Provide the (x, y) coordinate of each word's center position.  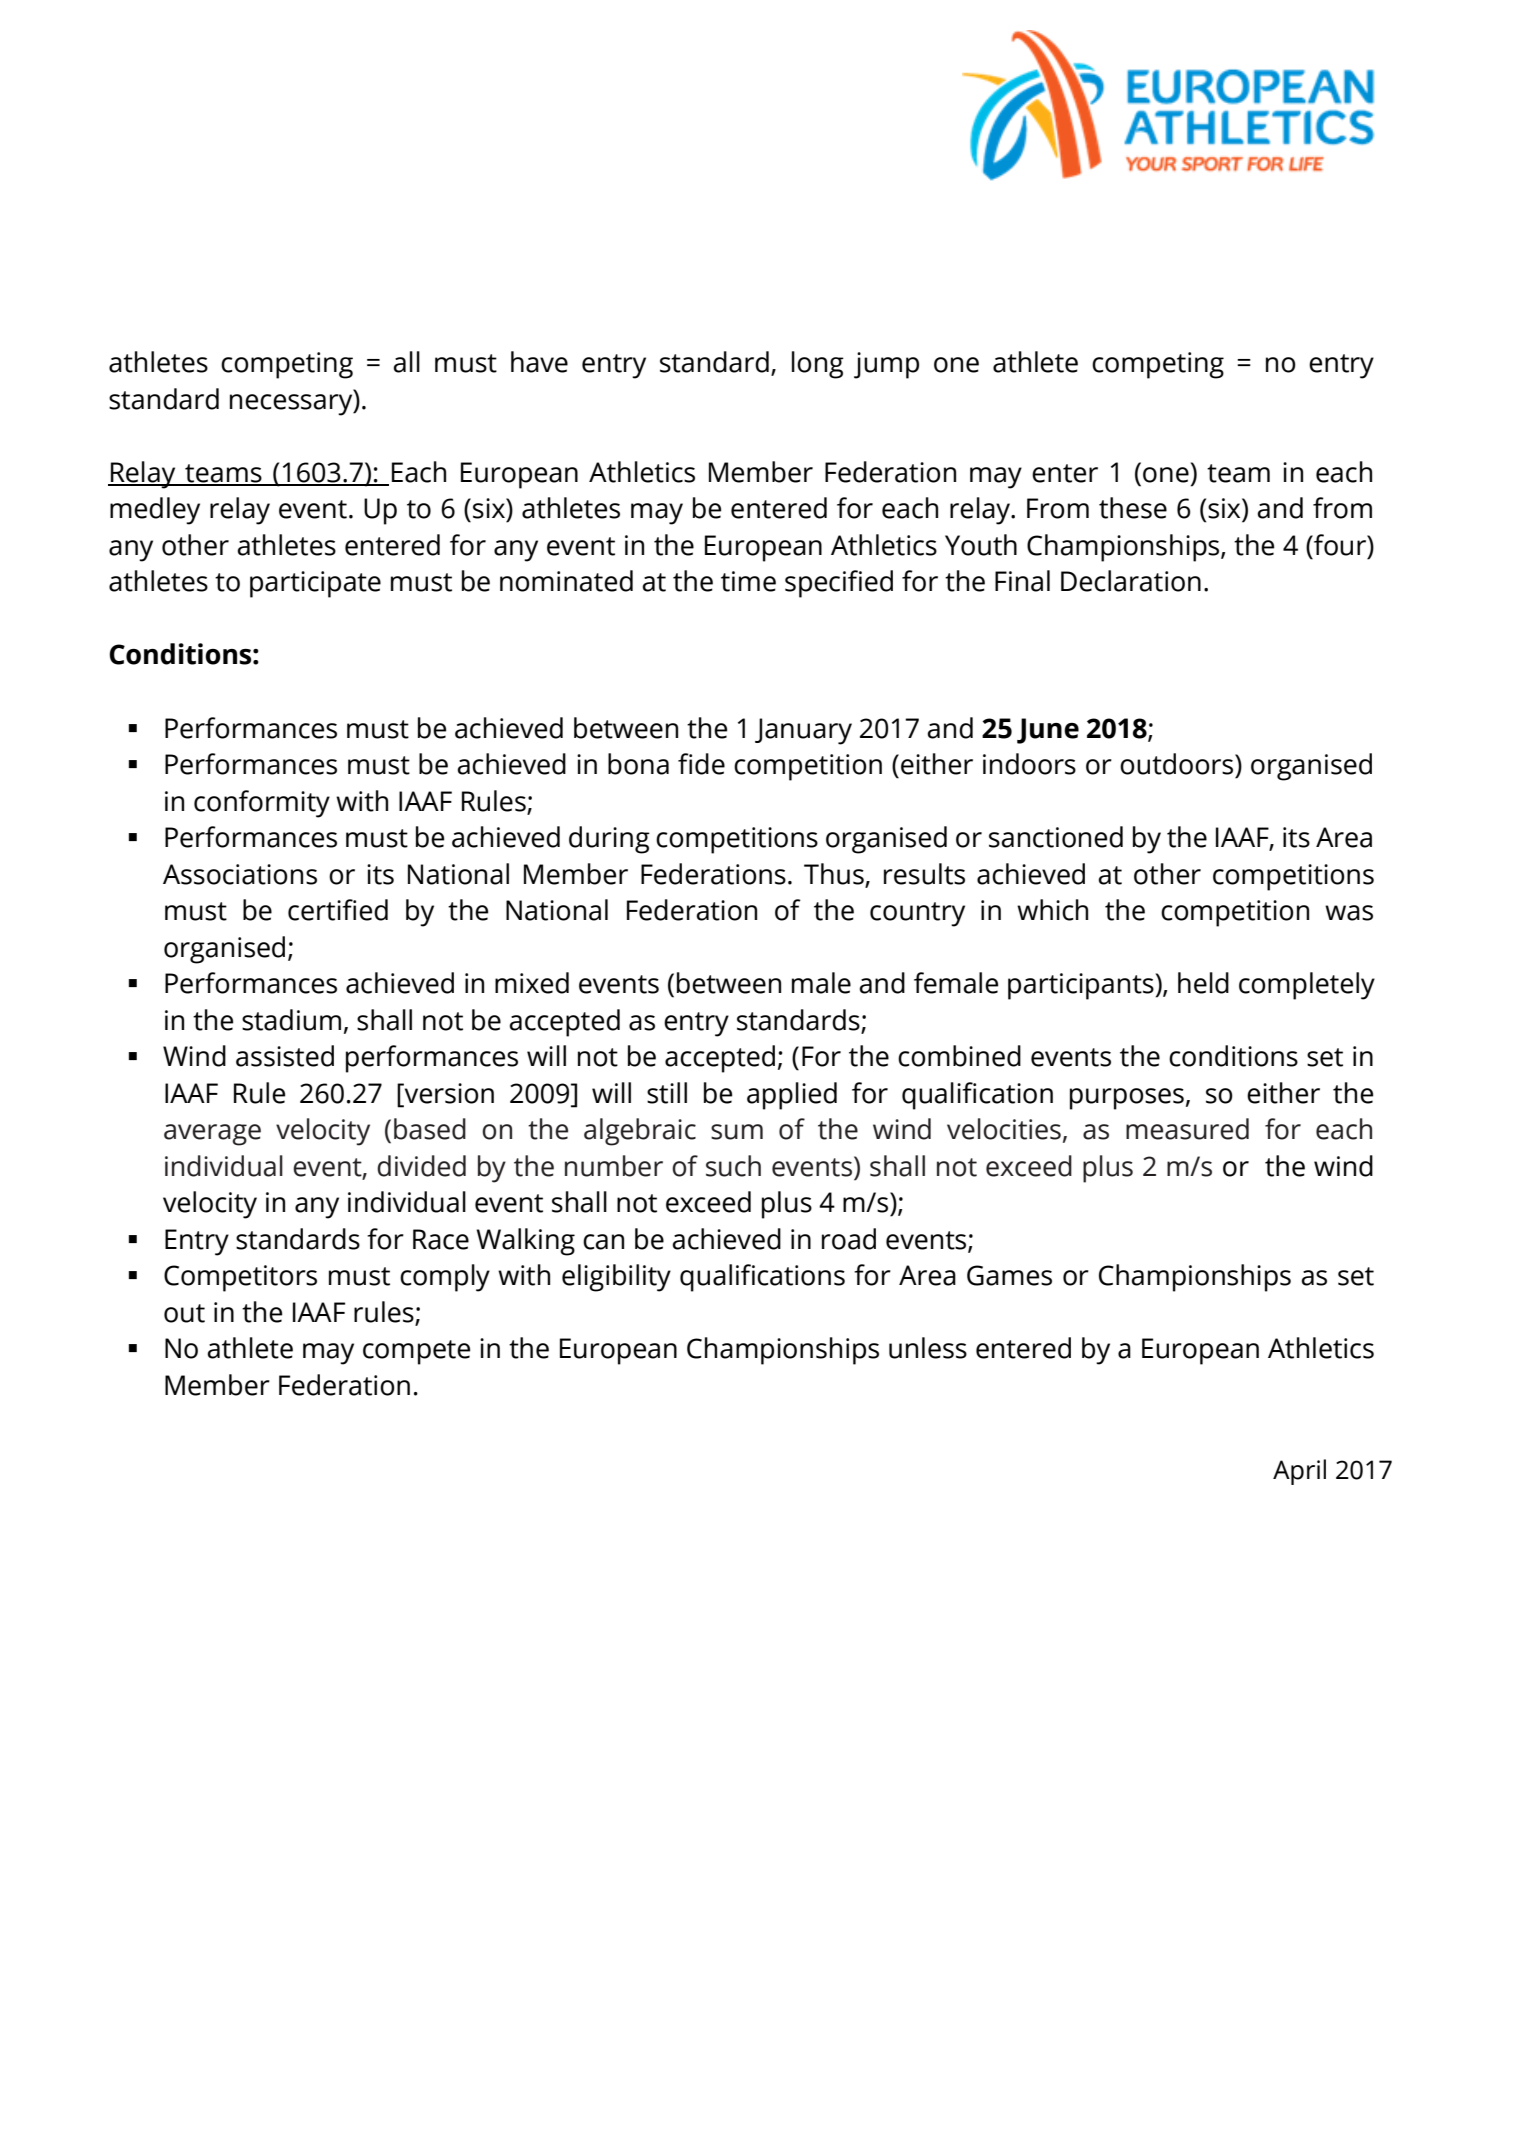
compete (416, 1352)
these (1133, 508)
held (1203, 983)
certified (338, 910)
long (818, 365)
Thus (834, 874)
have (539, 362)
